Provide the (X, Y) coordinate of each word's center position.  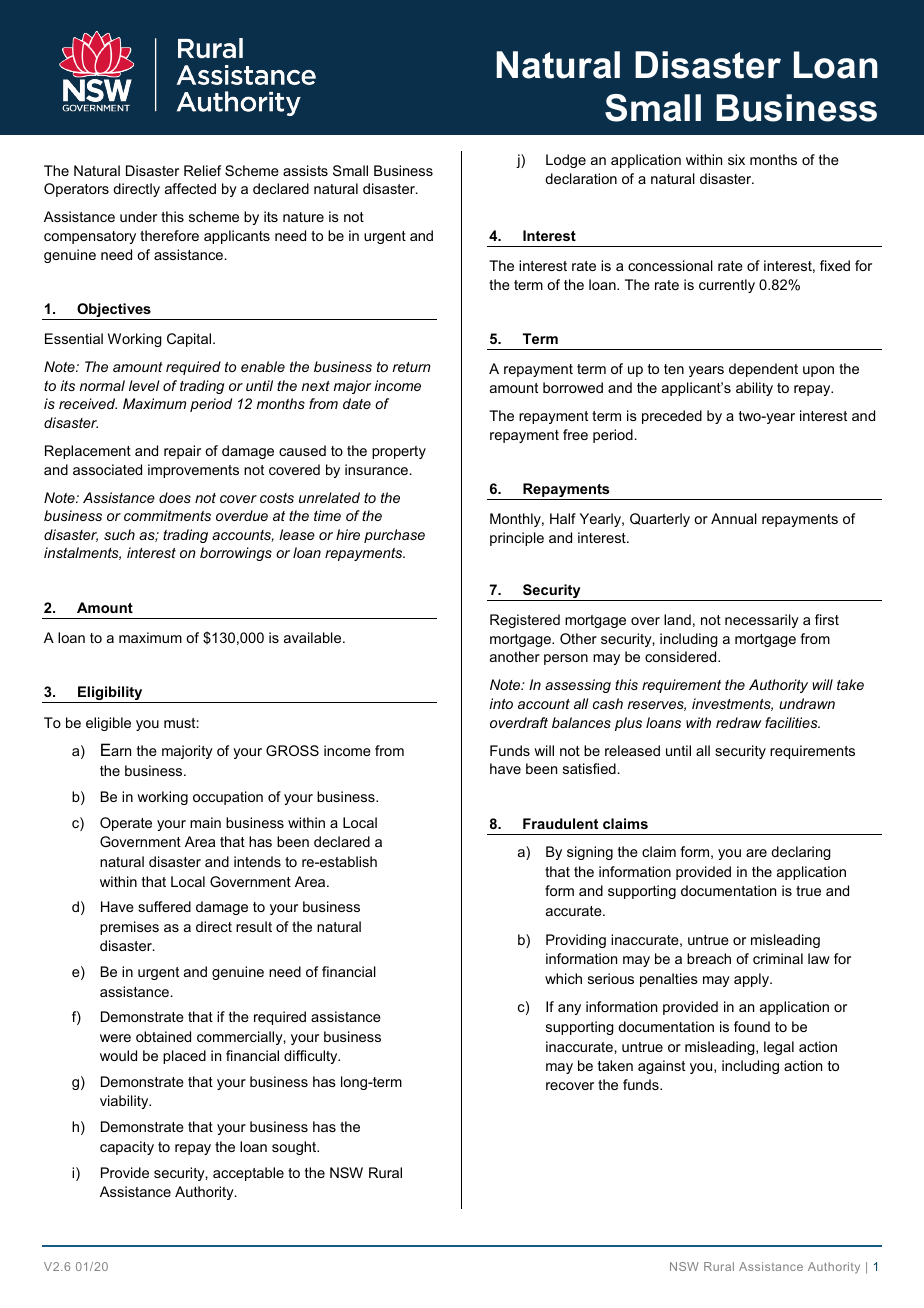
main (205, 822)
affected (190, 188)
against (661, 1067)
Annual (734, 518)
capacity (127, 1148)
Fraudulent (560, 823)
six (736, 159)
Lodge (566, 161)
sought (295, 1148)
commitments (167, 515)
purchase (394, 536)
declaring (801, 853)
